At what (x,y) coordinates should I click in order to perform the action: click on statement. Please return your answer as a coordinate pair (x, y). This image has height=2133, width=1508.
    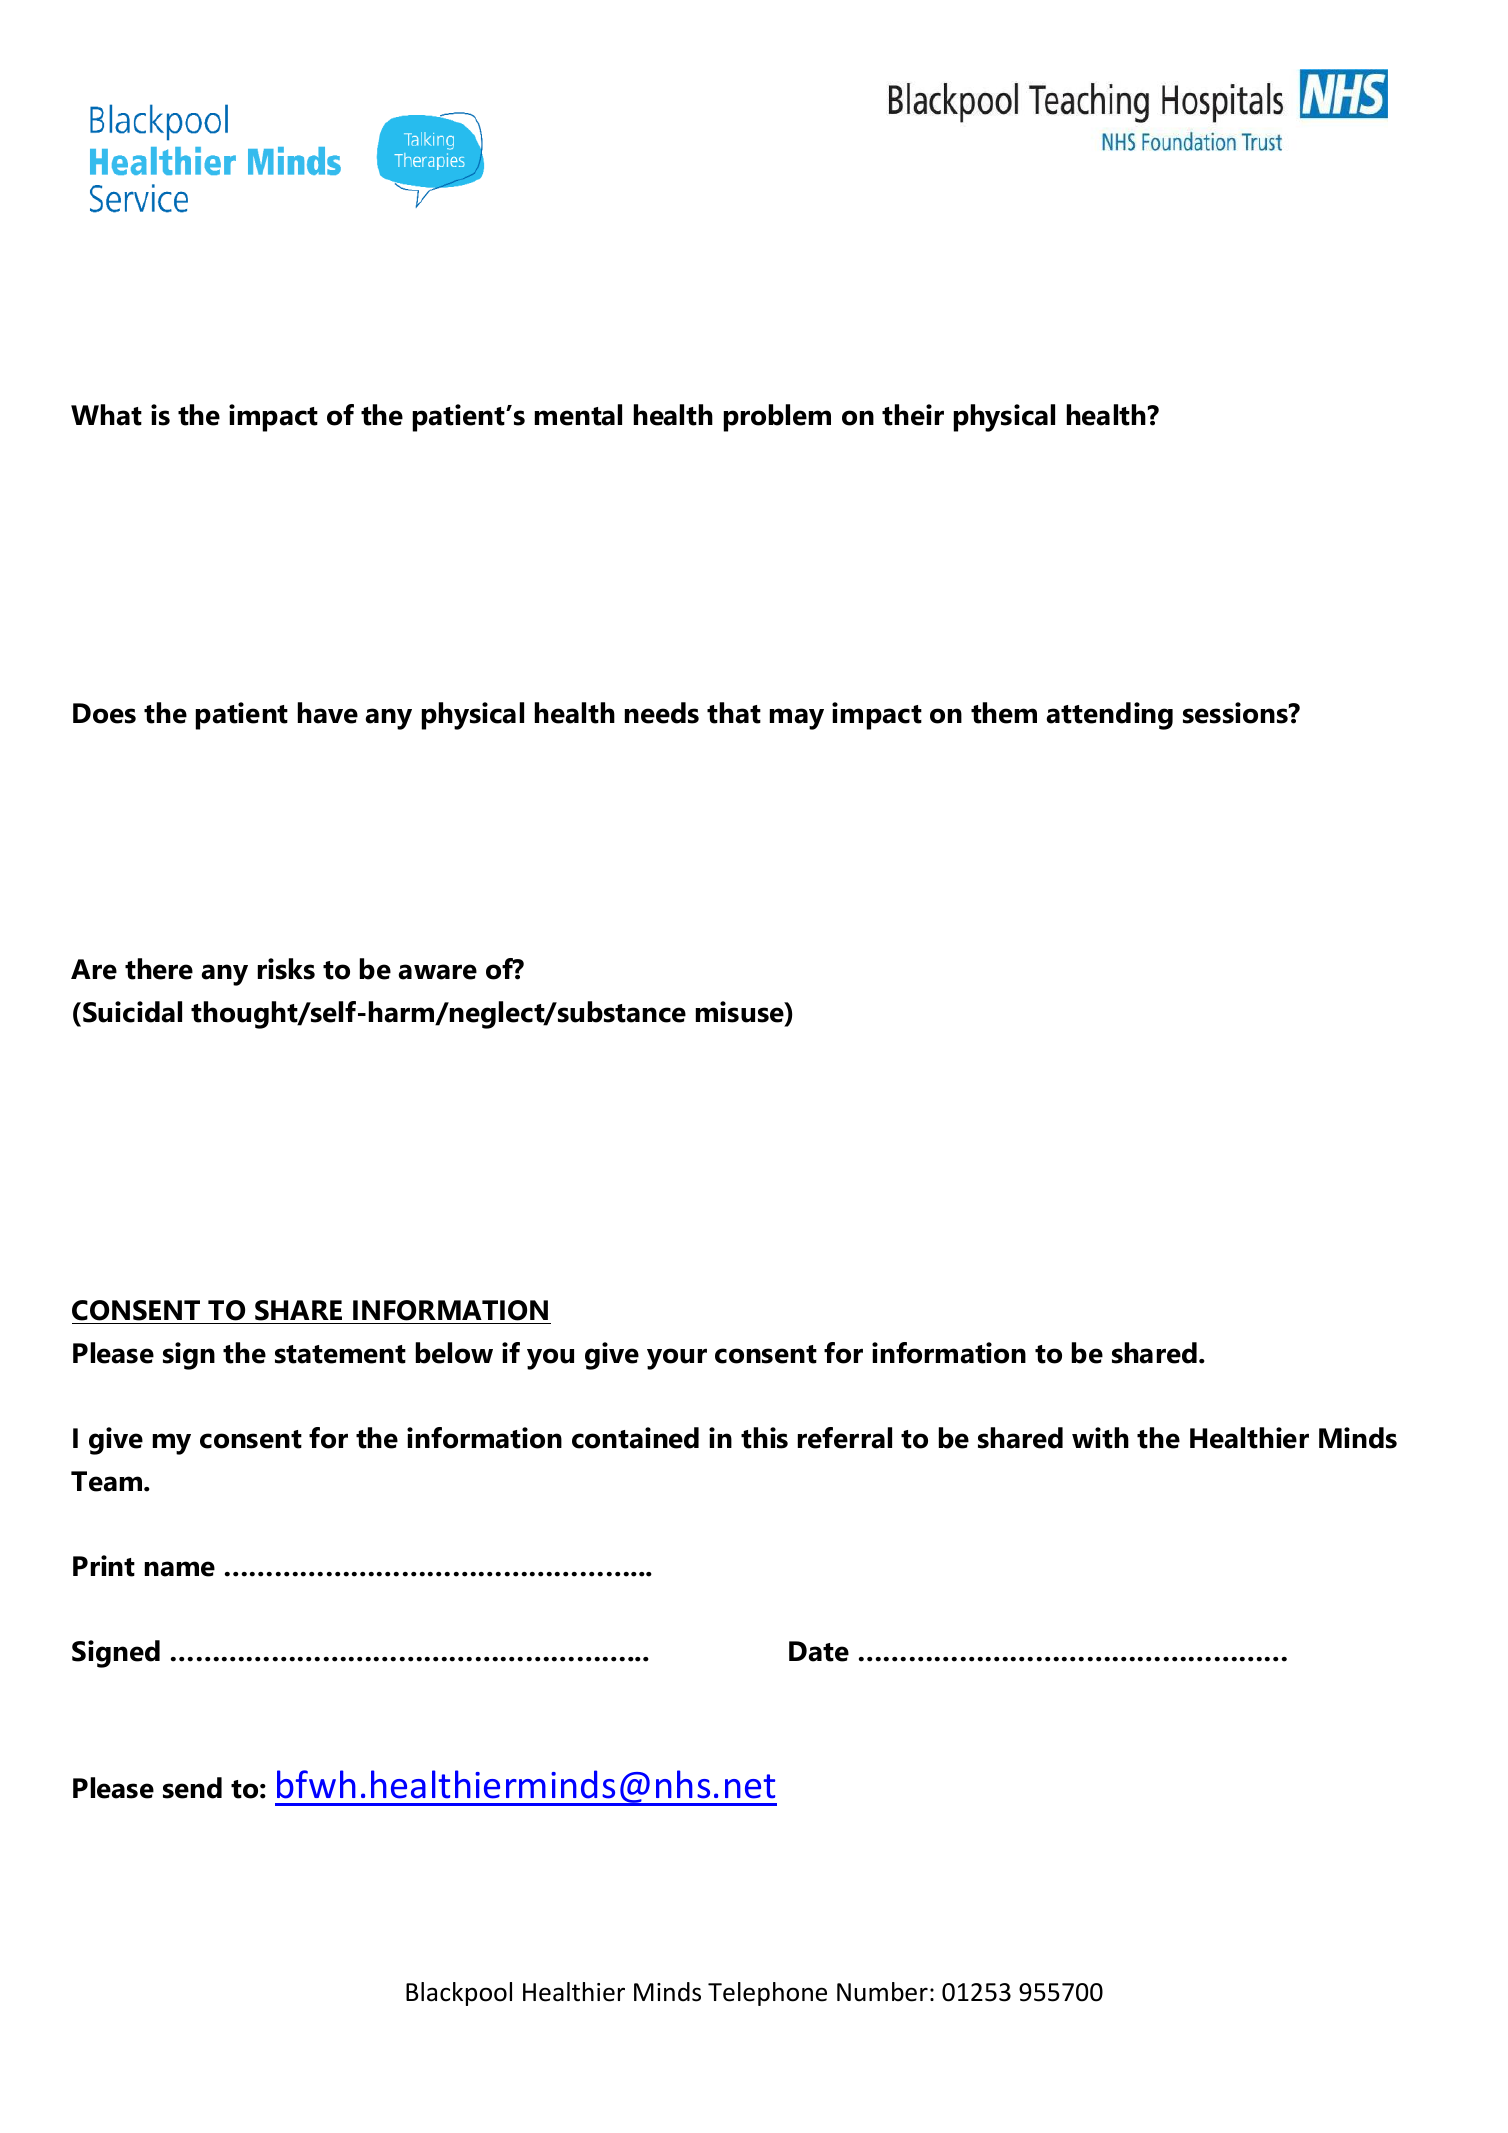
    Looking at the image, I should click on (340, 1354).
